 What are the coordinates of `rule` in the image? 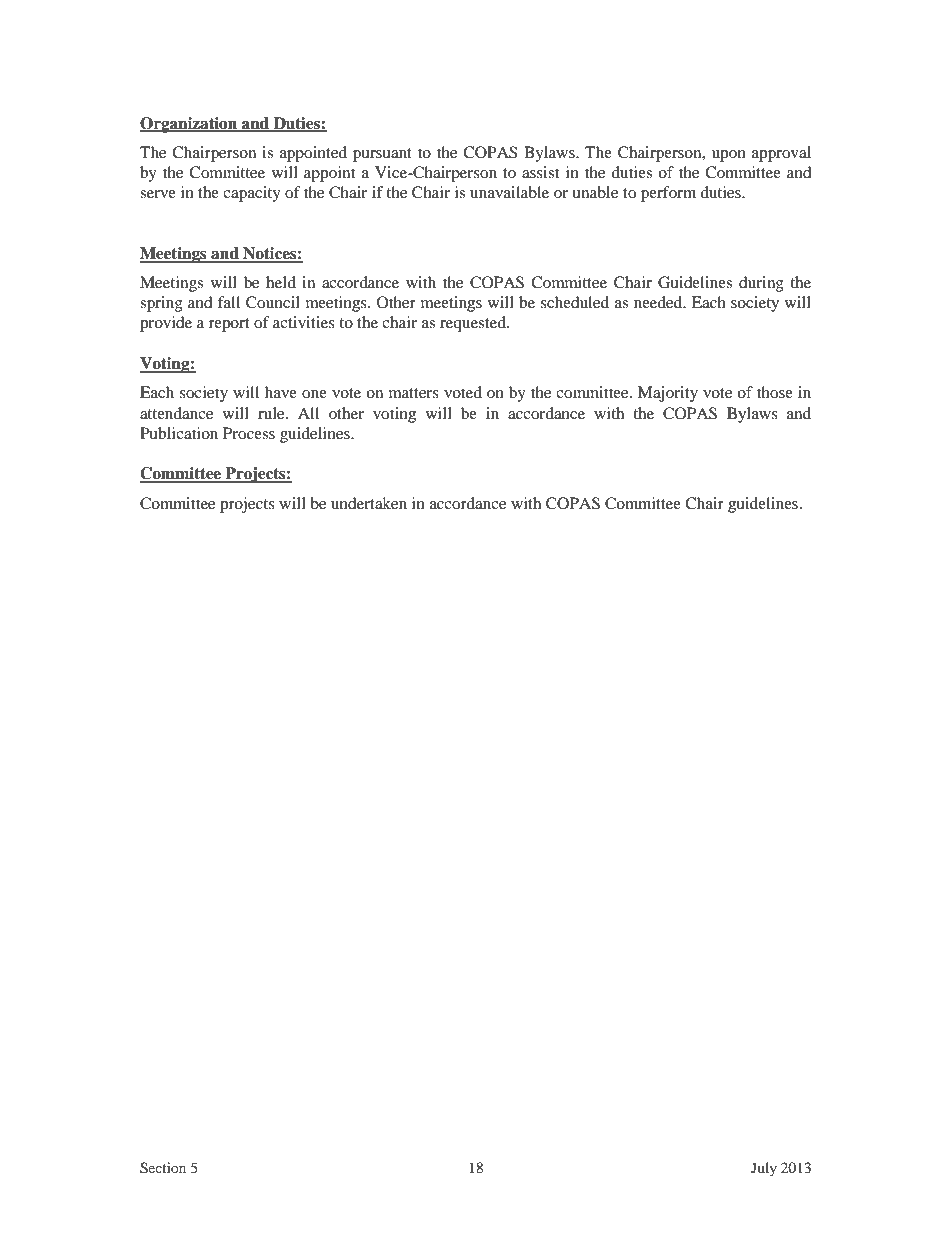 It's located at (272, 413).
